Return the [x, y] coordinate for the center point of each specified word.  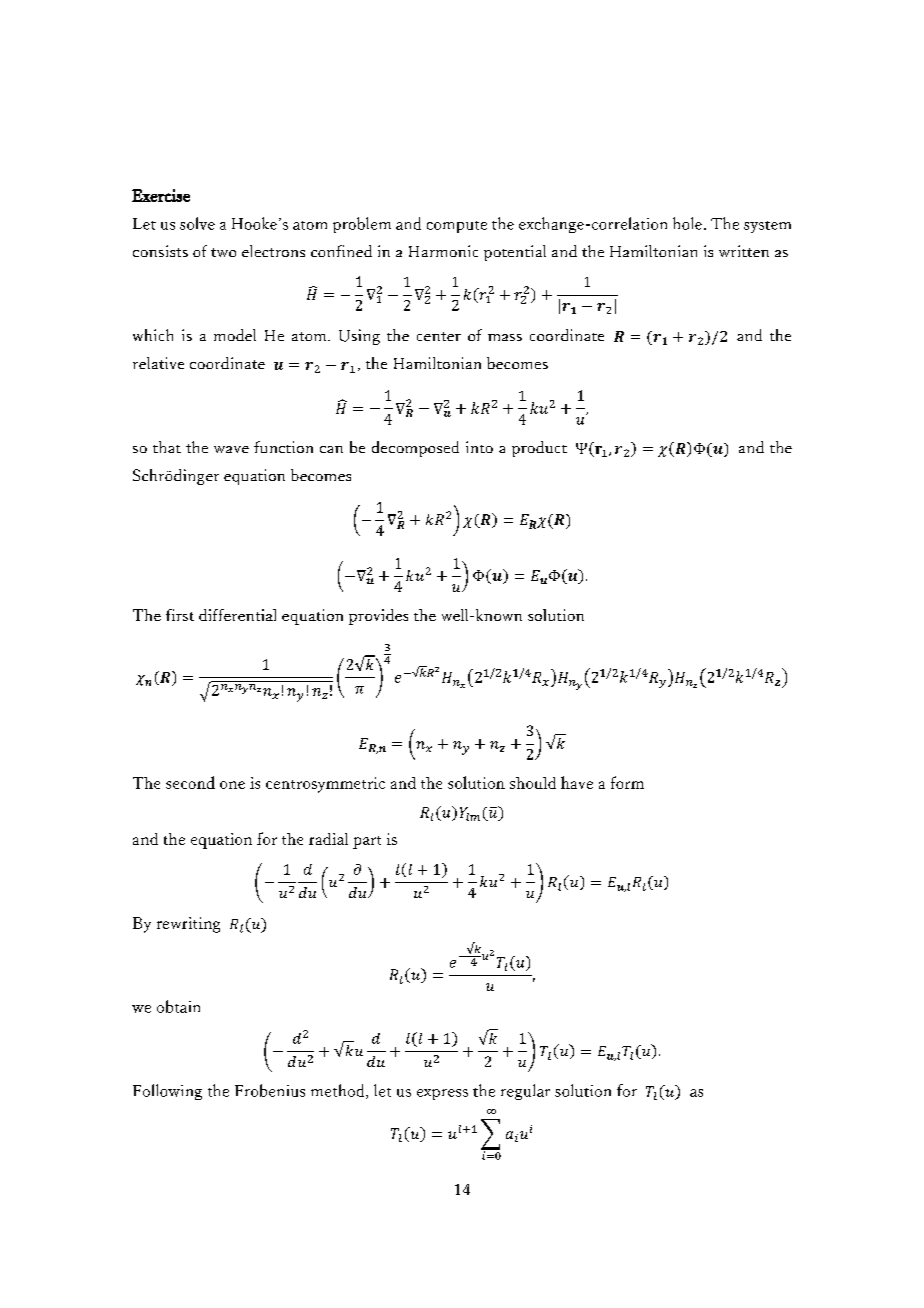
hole [687, 223]
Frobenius [270, 1090]
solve [197, 223]
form [627, 782]
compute [457, 227]
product [539, 449]
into [479, 447]
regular [525, 1092]
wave [231, 449]
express [442, 1094]
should [533, 783]
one [232, 785]
